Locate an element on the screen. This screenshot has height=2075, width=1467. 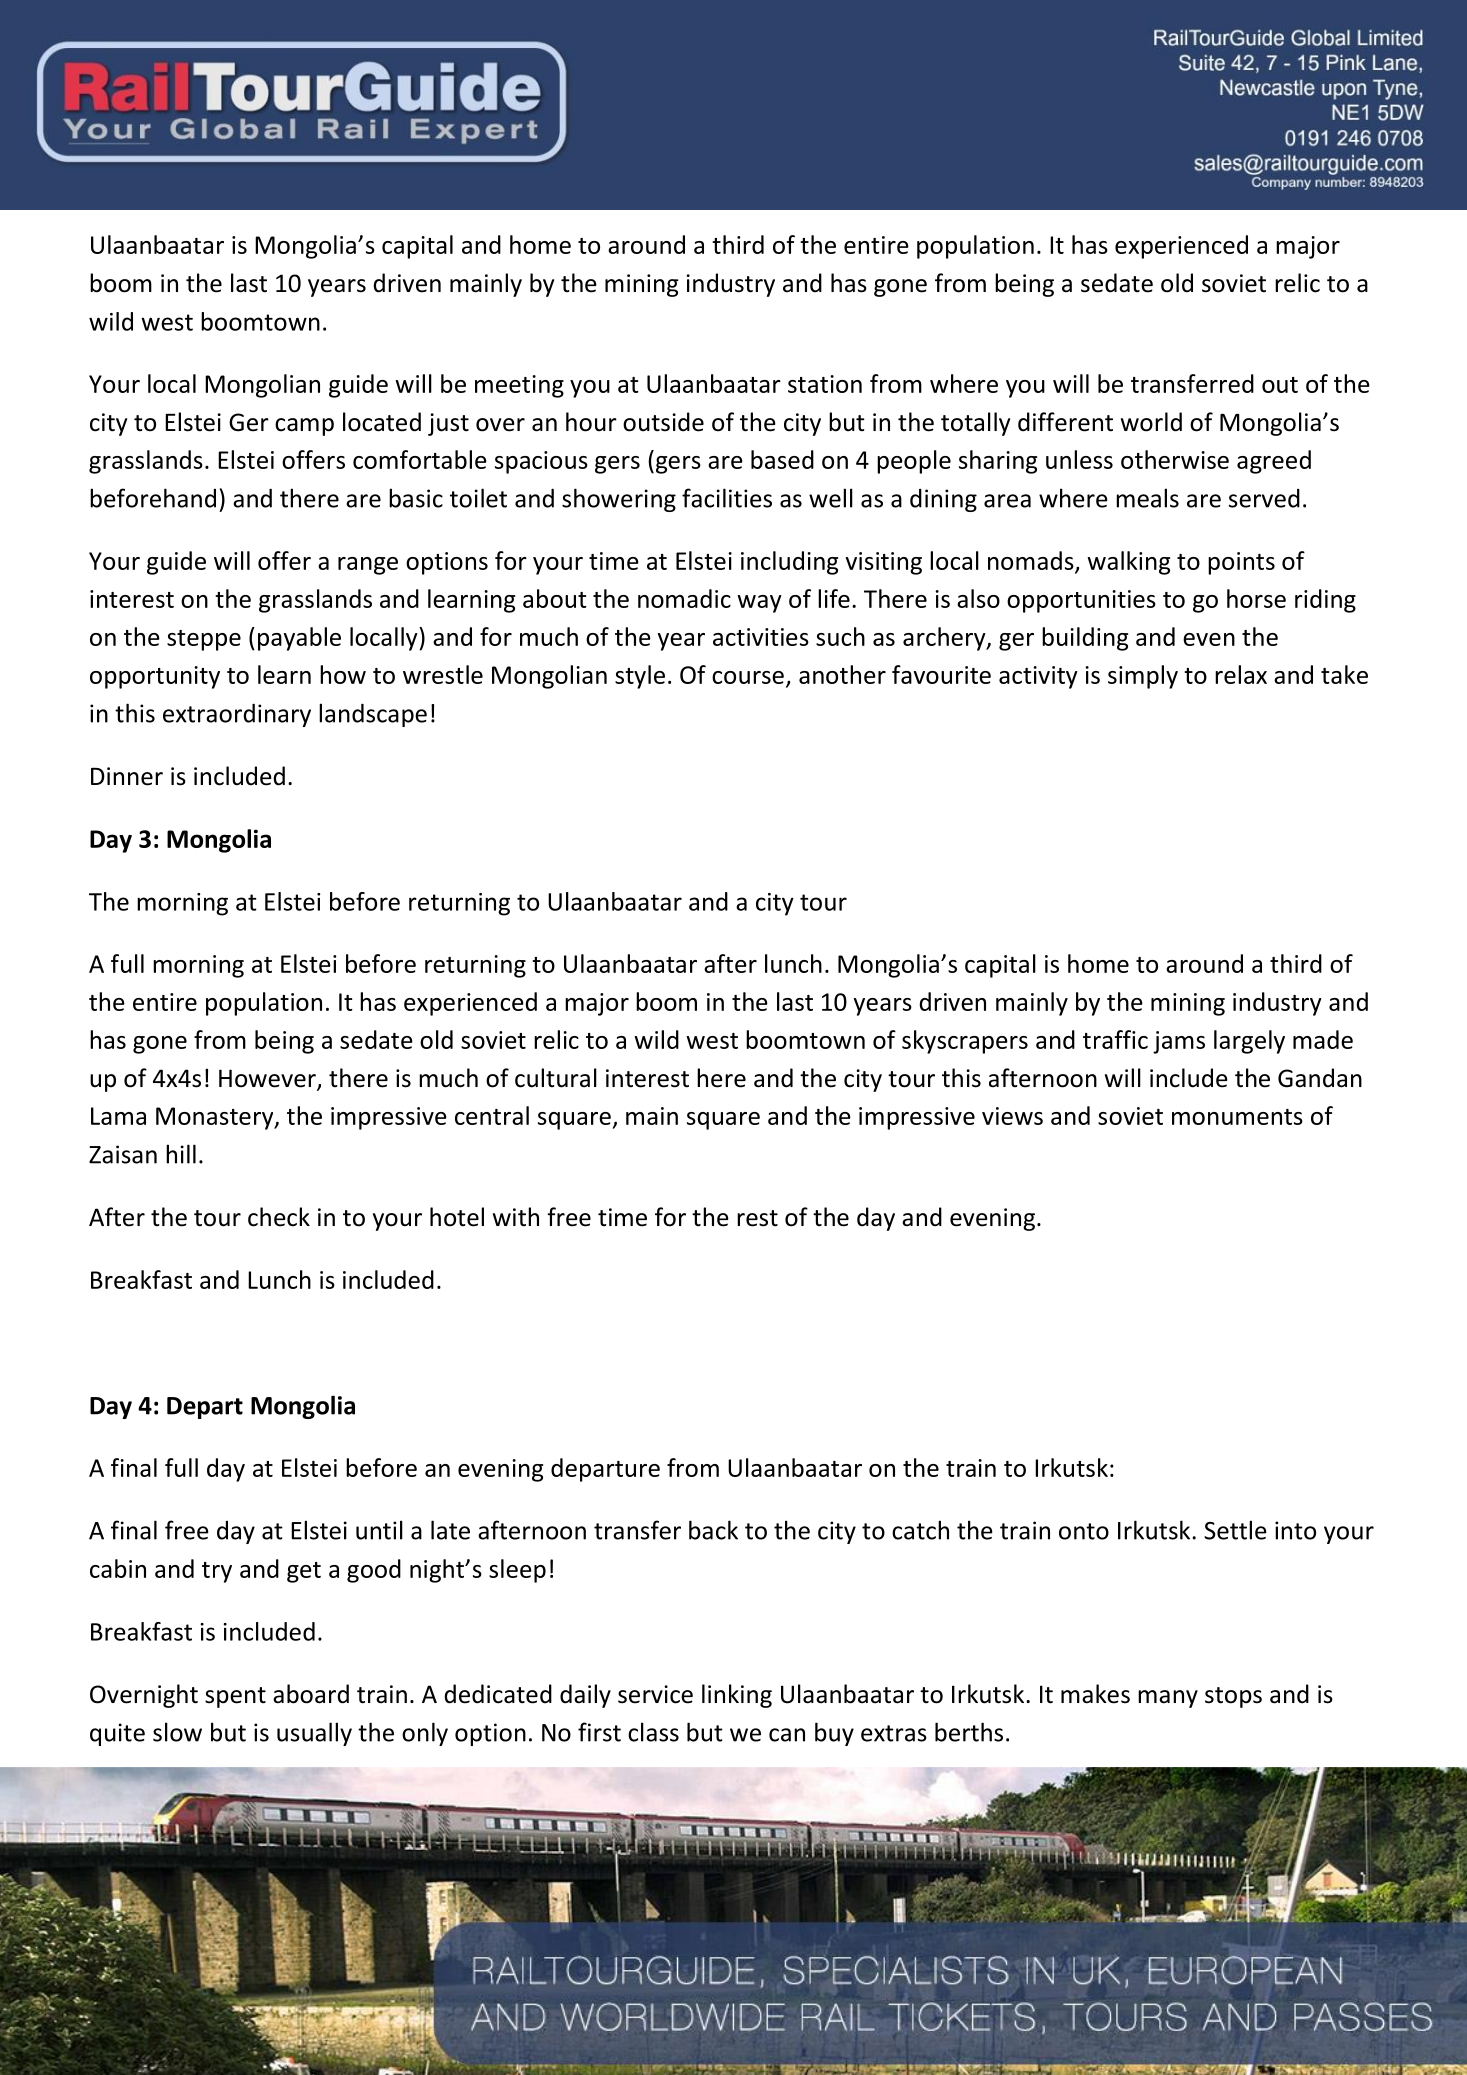
course is located at coordinates (748, 677).
